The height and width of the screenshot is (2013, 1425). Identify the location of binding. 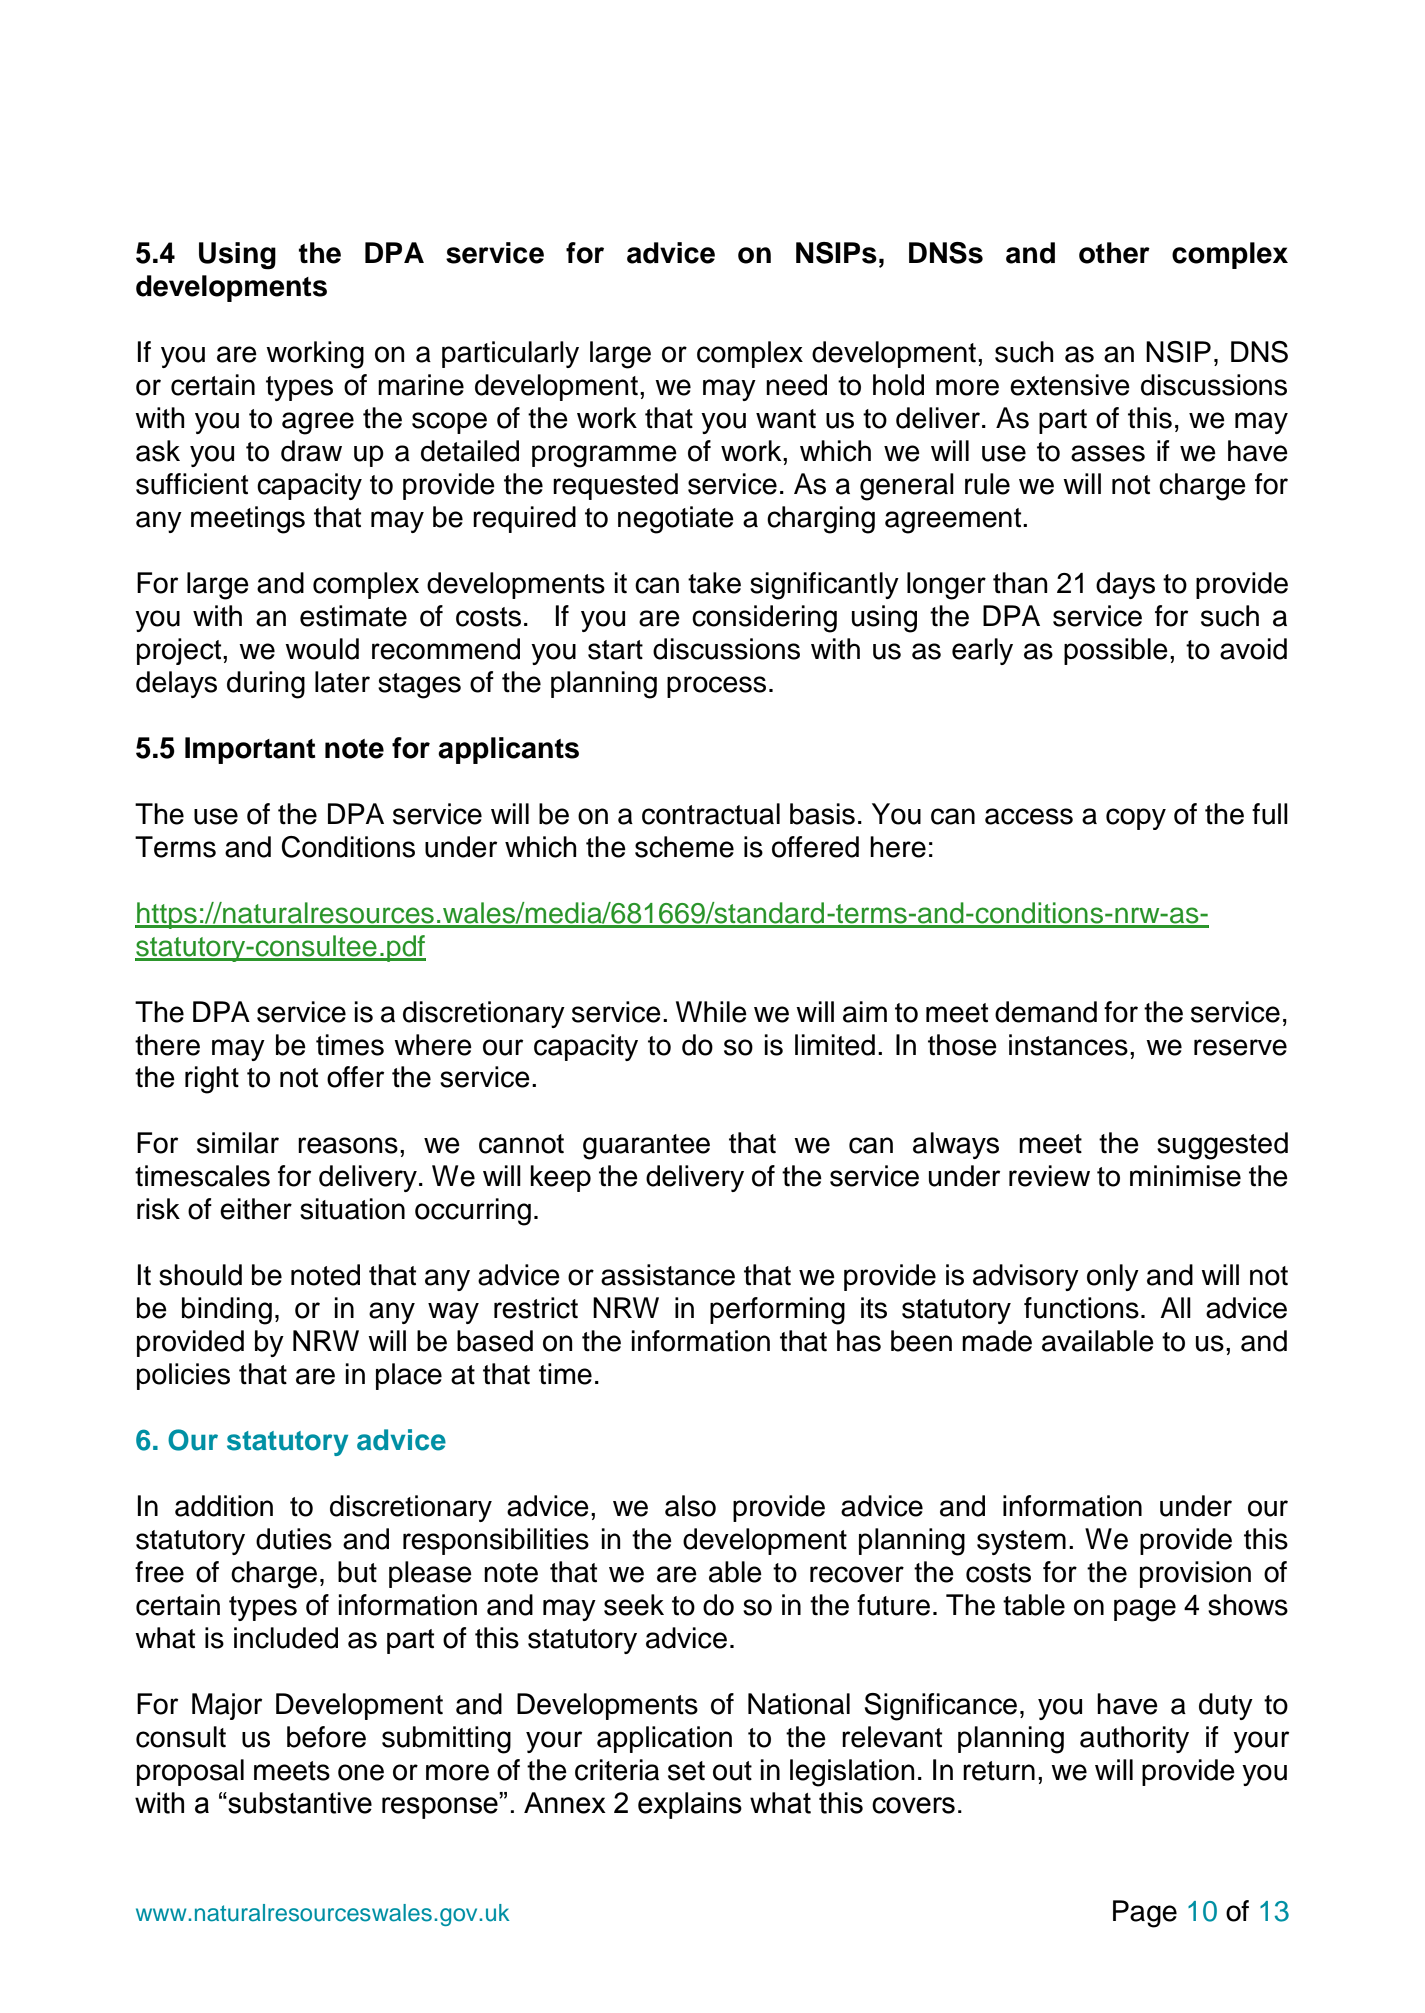
(227, 1311).
